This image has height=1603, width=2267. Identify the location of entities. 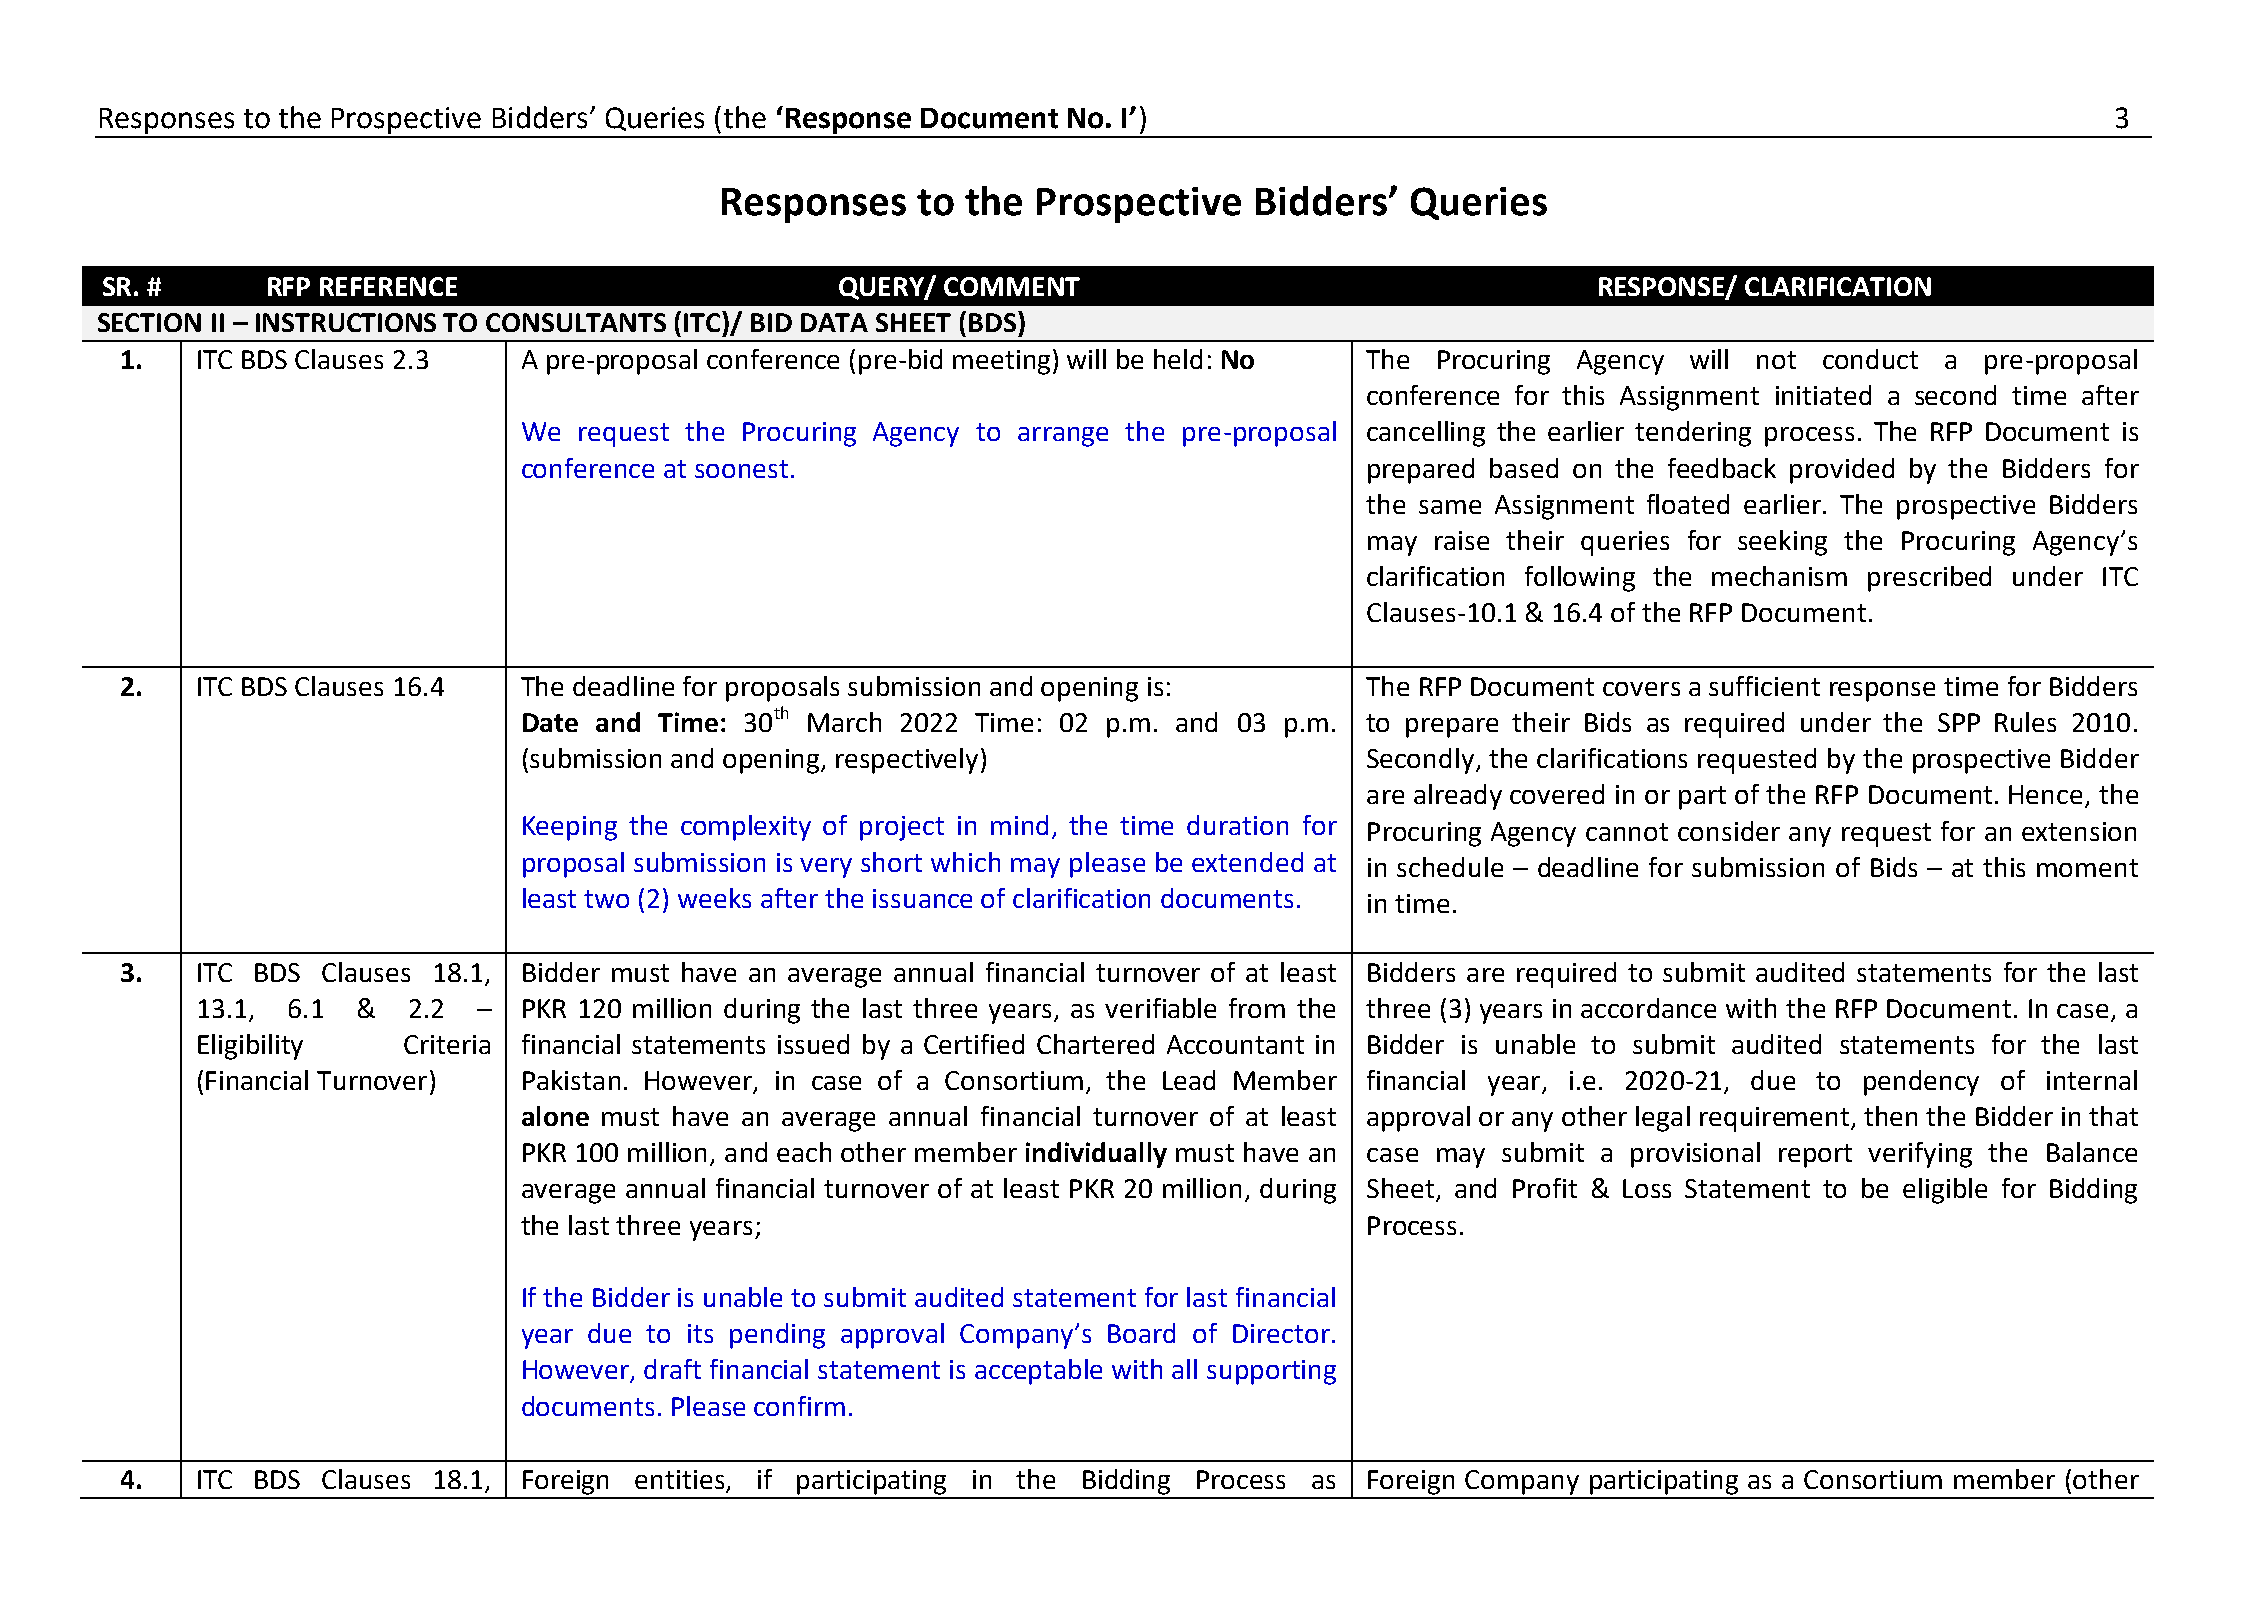
(681, 1481).
